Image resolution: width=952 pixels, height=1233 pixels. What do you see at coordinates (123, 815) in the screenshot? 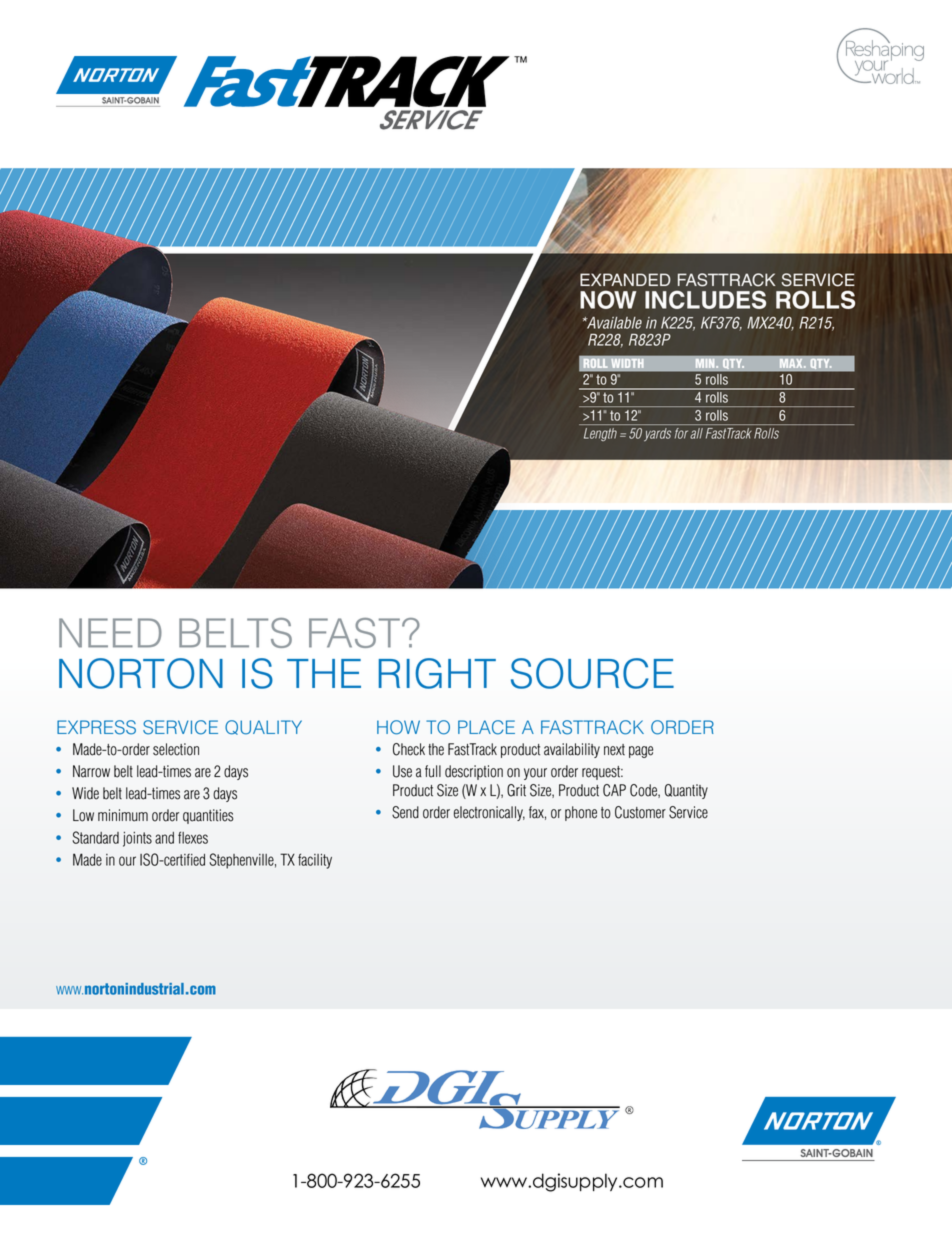
I see `minimum` at bounding box center [123, 815].
